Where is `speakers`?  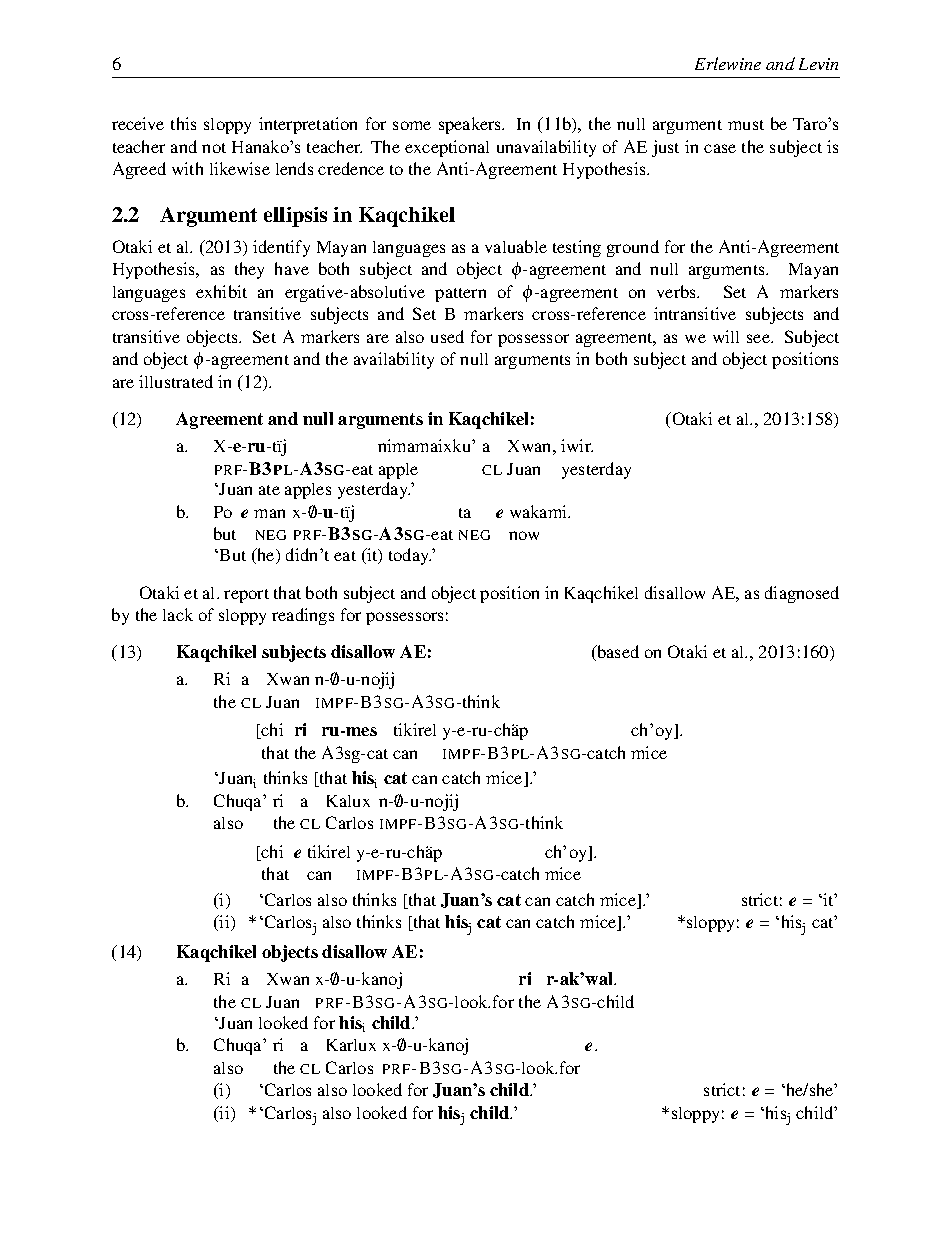
speakers is located at coordinates (471, 125).
